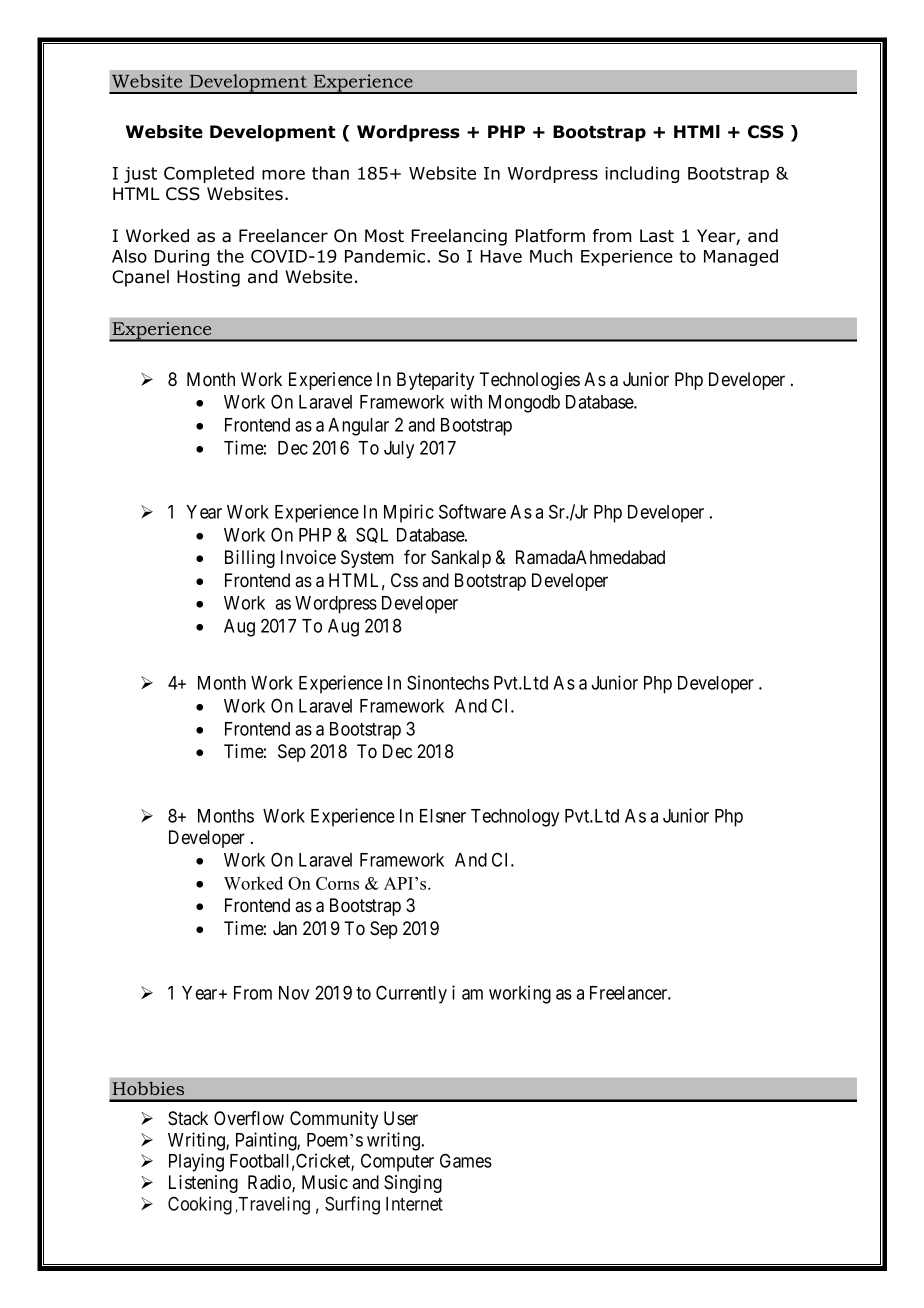 The width and height of the document is (924, 1308). What do you see at coordinates (399, 450) in the document?
I see `July` at bounding box center [399, 450].
